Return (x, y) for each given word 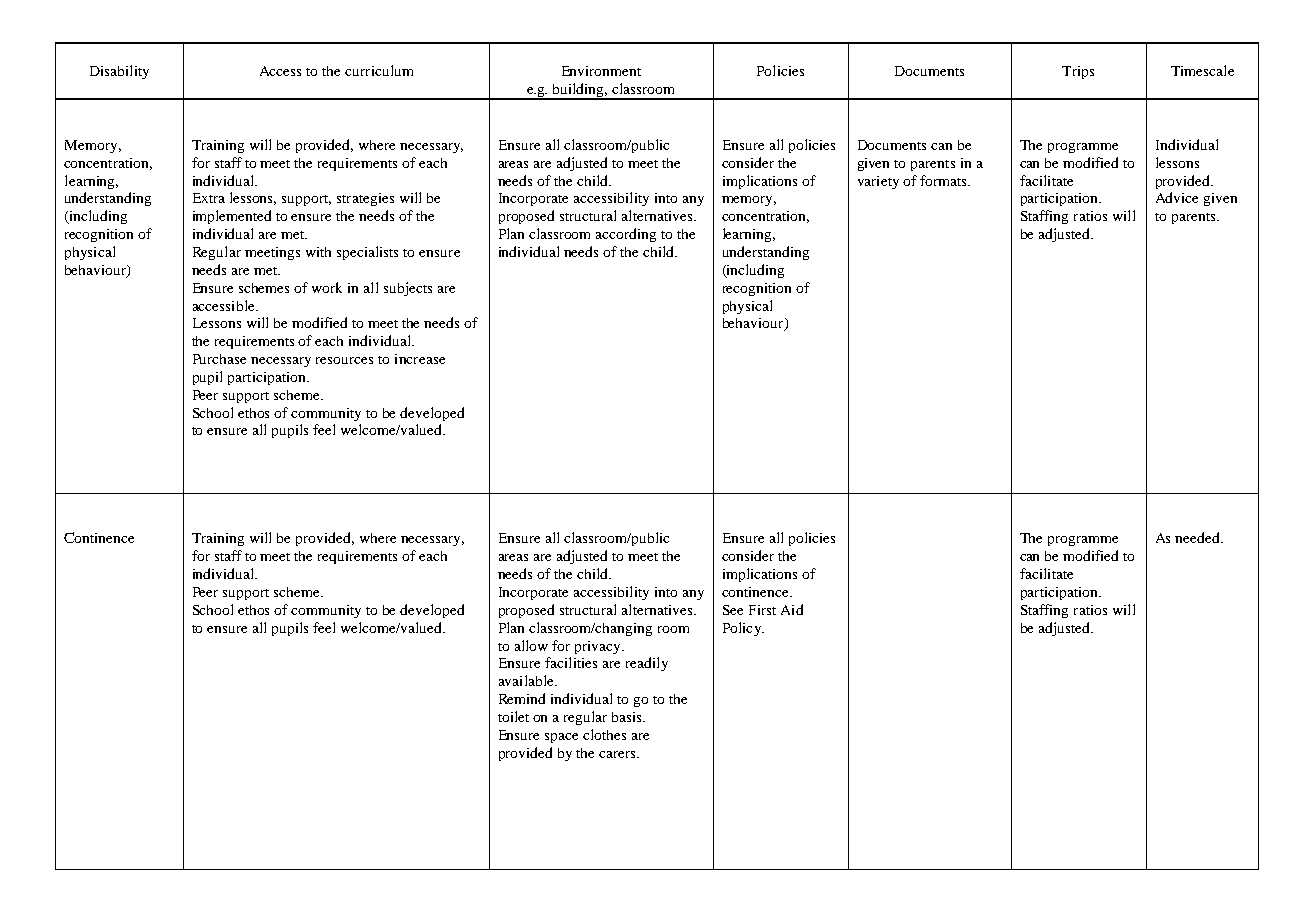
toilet (513, 716)
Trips (1078, 72)
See (733, 610)
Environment (601, 71)
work (327, 287)
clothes (604, 734)
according (626, 235)
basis (628, 717)
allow (531, 645)
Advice (1177, 197)
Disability (119, 72)
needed (1199, 537)
